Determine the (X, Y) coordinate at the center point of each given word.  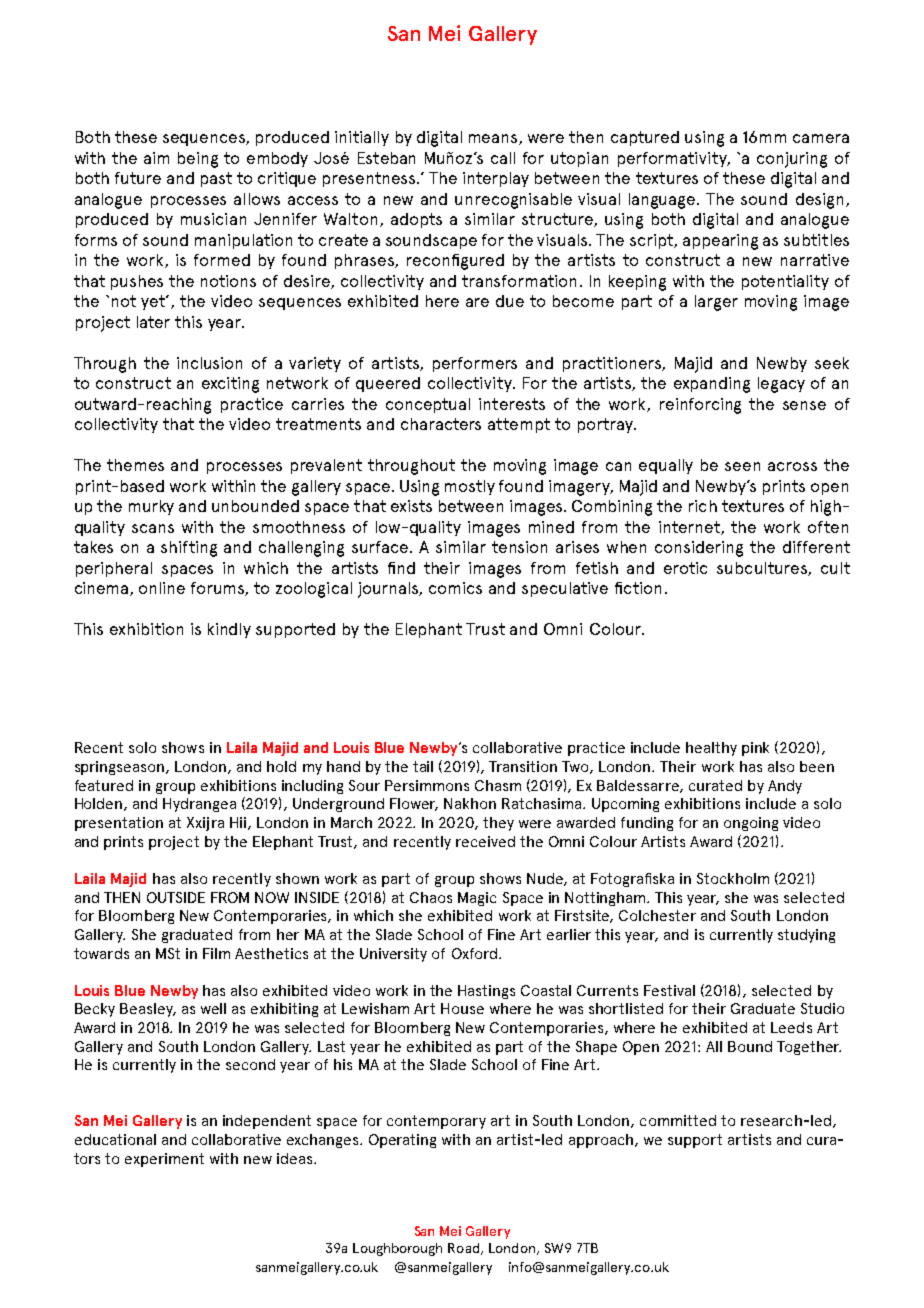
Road (465, 1249)
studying (806, 936)
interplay (496, 179)
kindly (229, 630)
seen (742, 466)
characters (441, 424)
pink (755, 749)
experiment (164, 1160)
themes (135, 465)
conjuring (792, 160)
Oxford (476, 953)
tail (423, 766)
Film (216, 953)
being (198, 160)
